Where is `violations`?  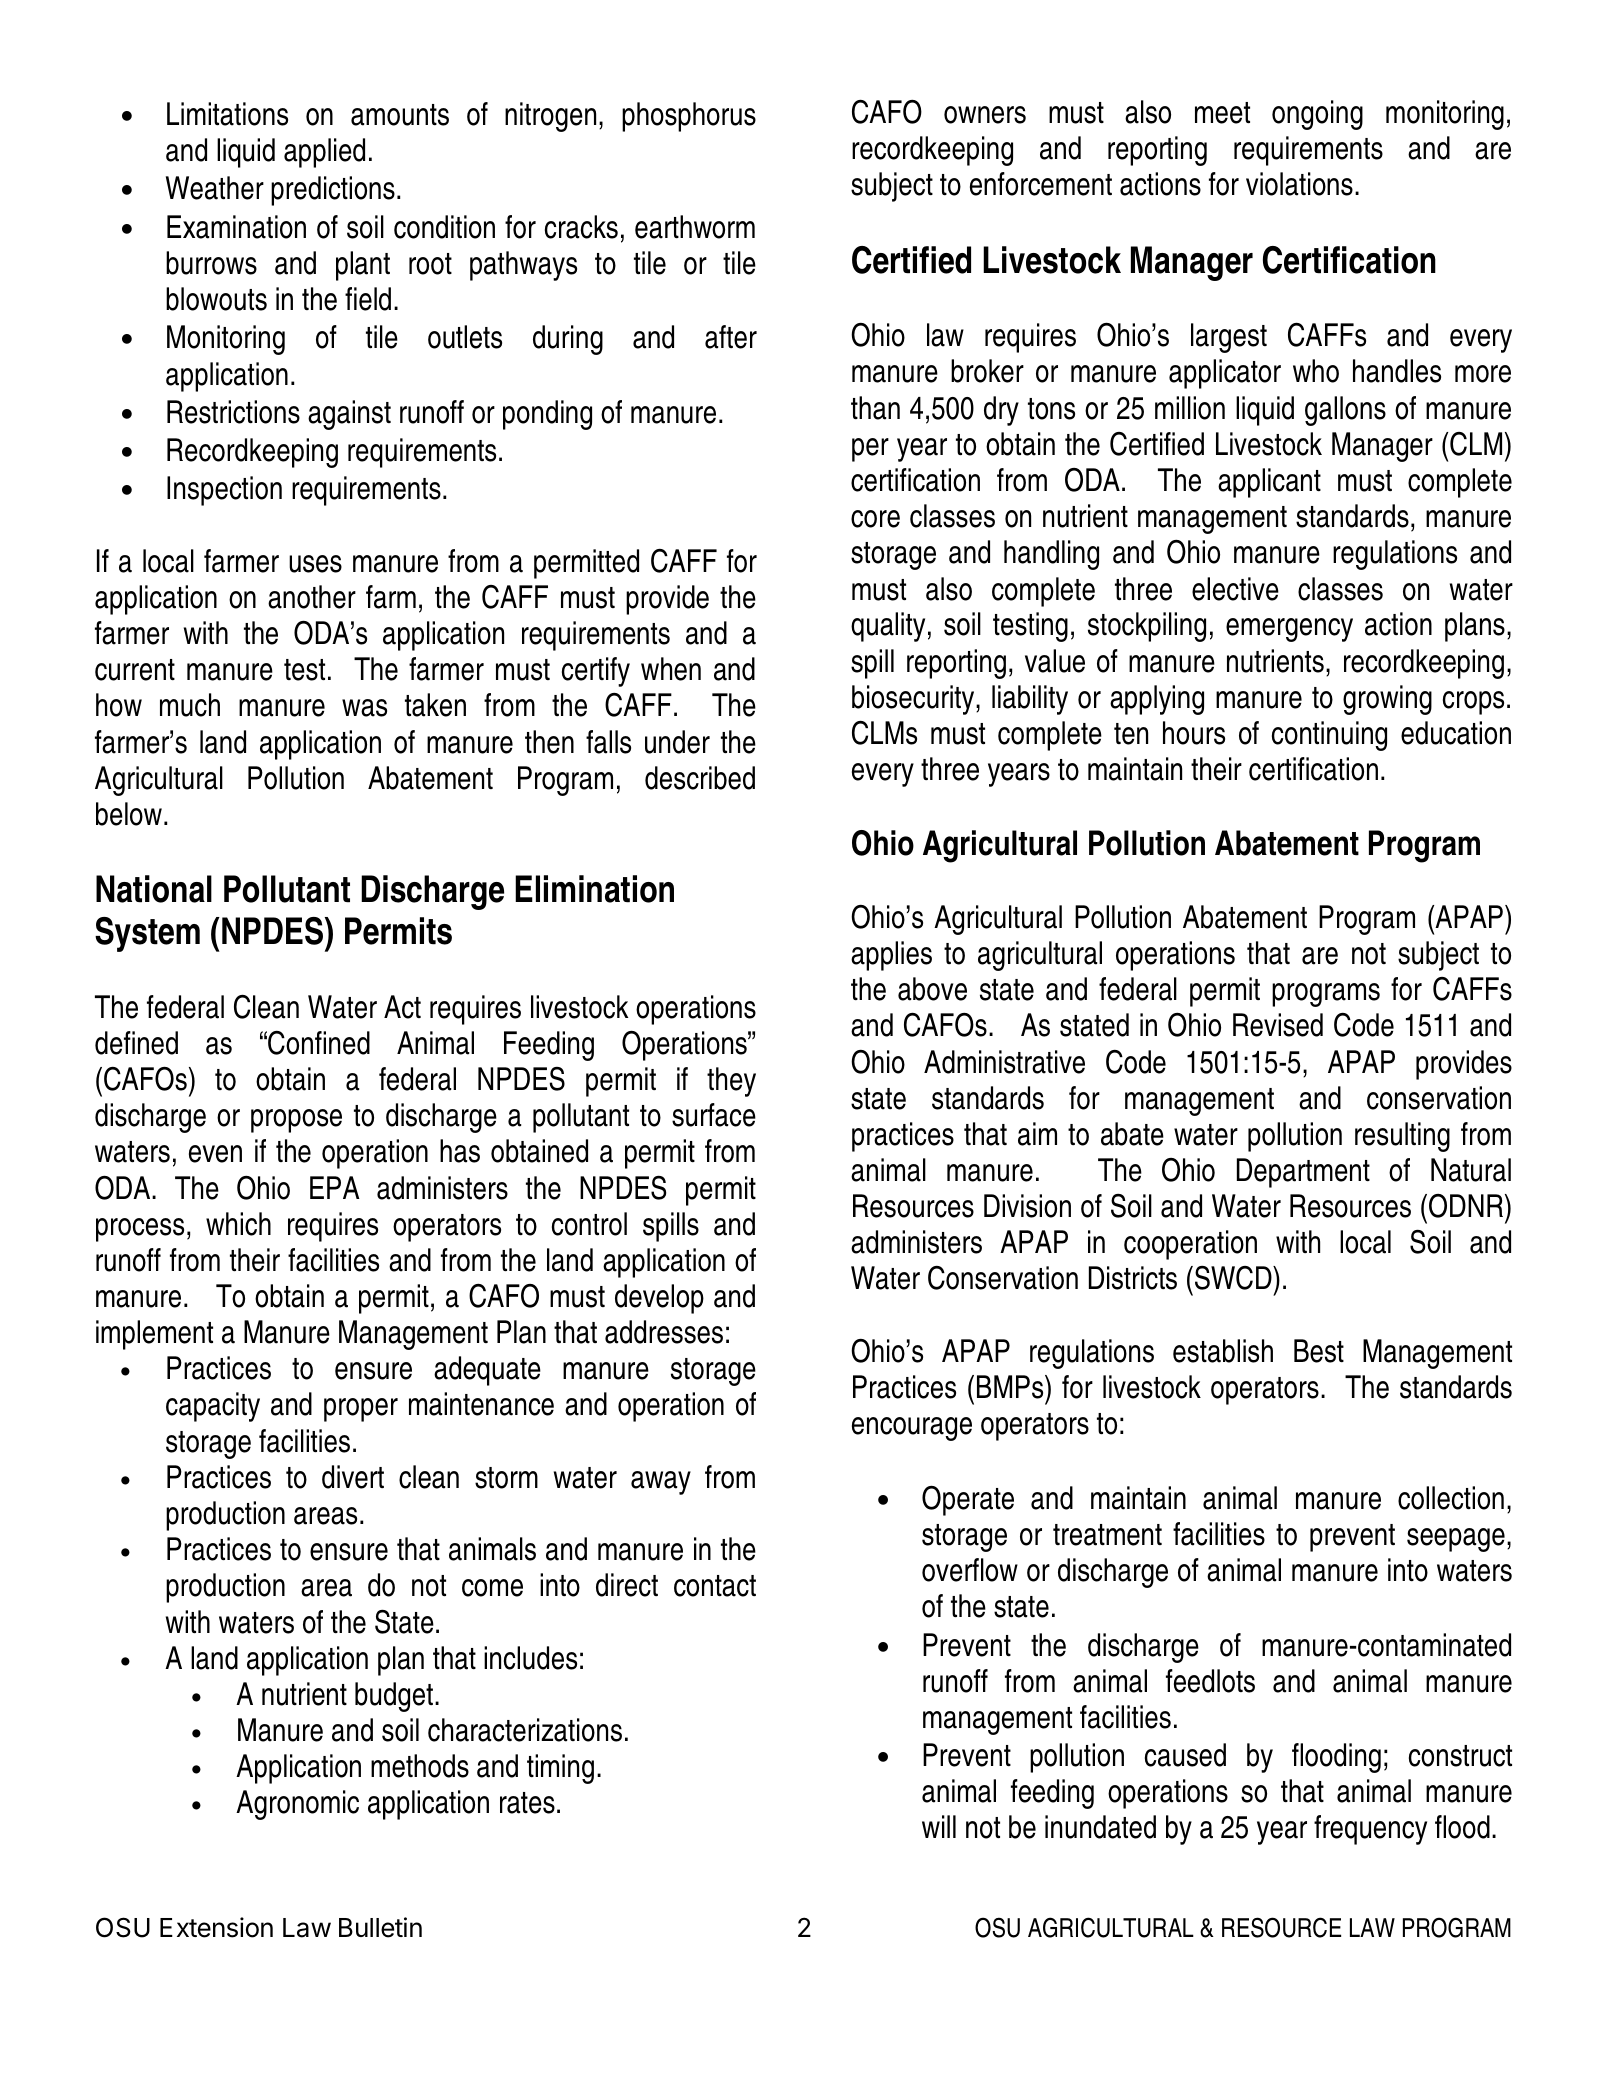
violations is located at coordinates (1299, 184).
